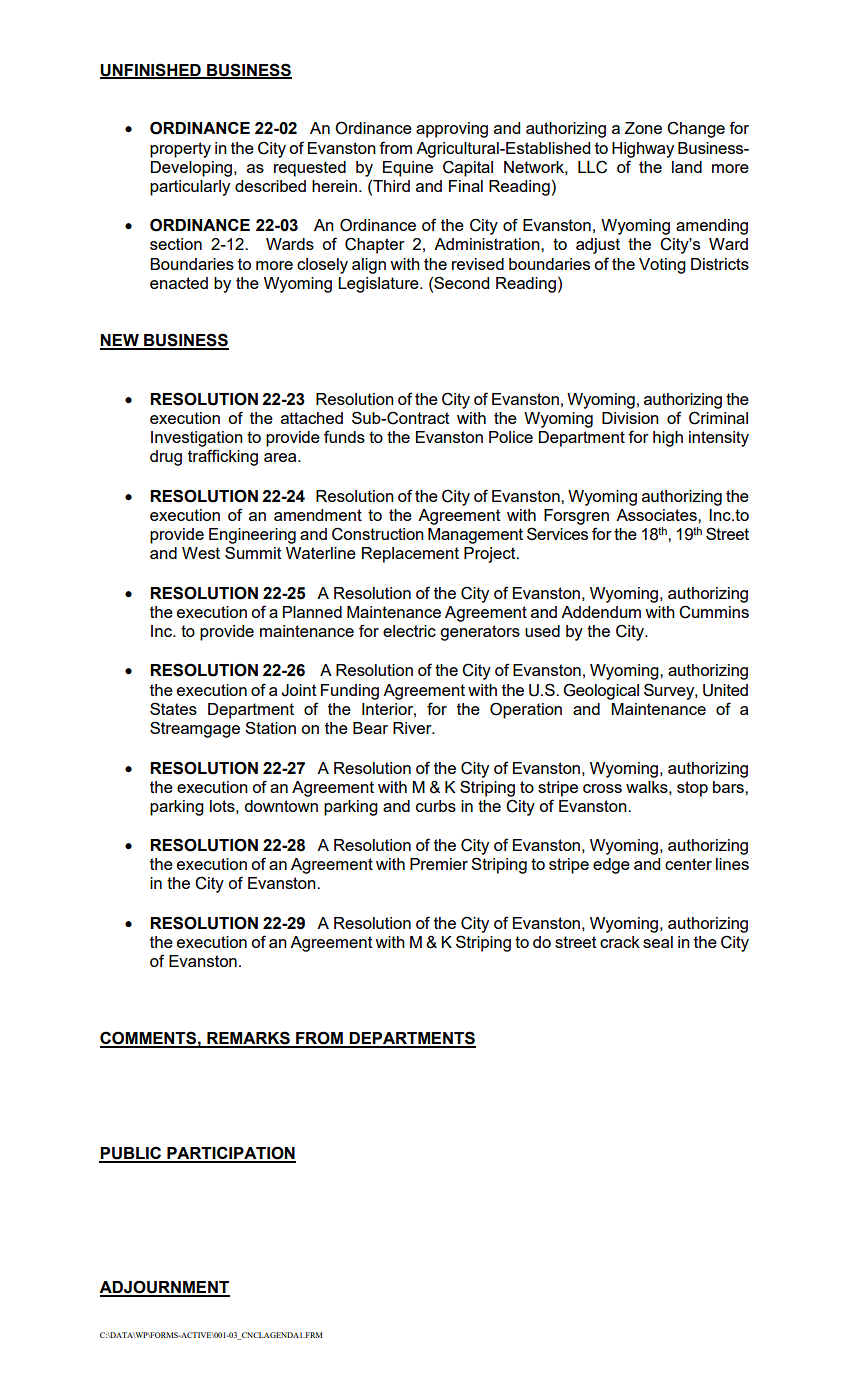  Describe the element at coordinates (439, 864) in the page. I see `Premier` at that location.
